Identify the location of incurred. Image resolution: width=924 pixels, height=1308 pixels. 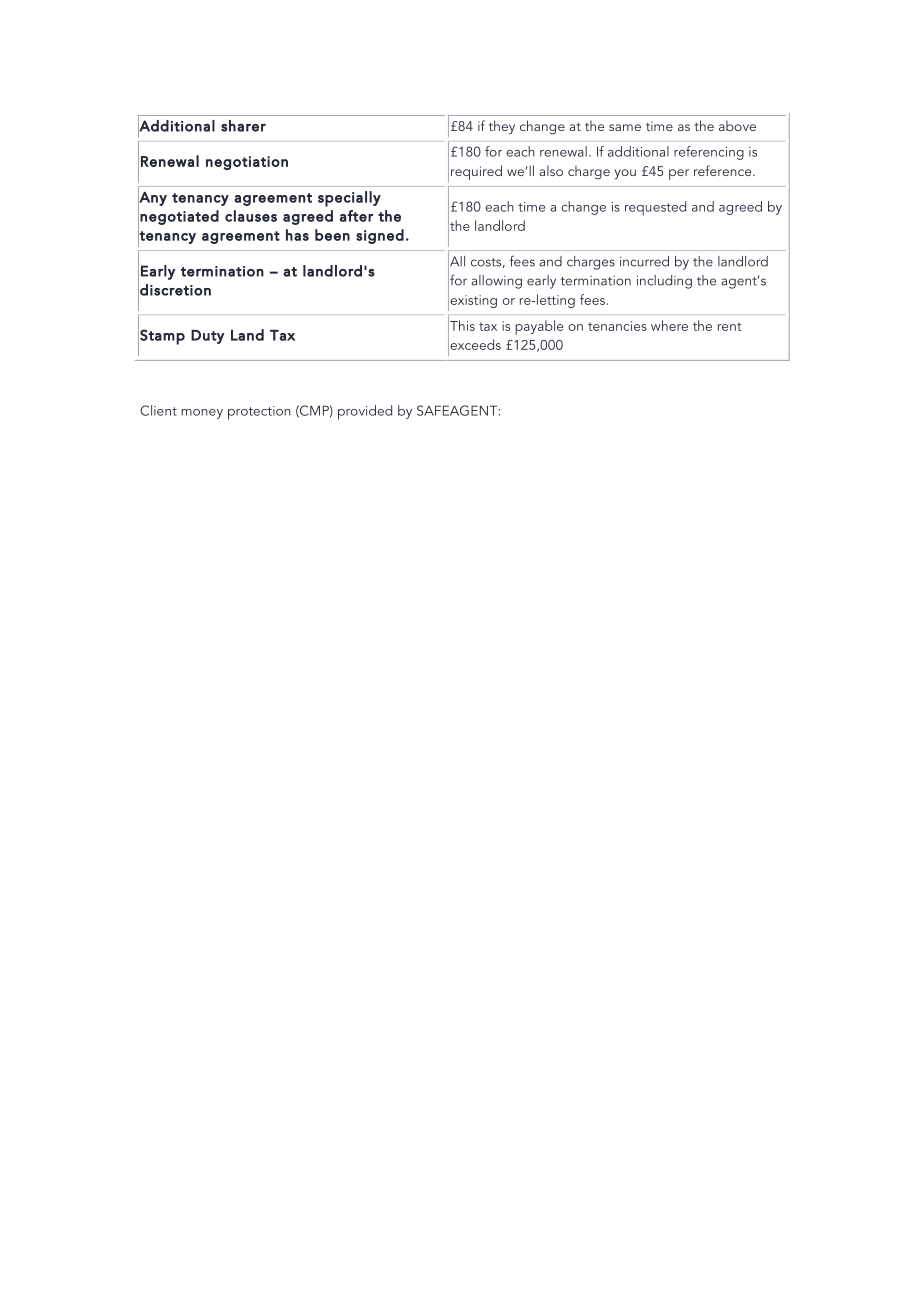
(644, 261).
